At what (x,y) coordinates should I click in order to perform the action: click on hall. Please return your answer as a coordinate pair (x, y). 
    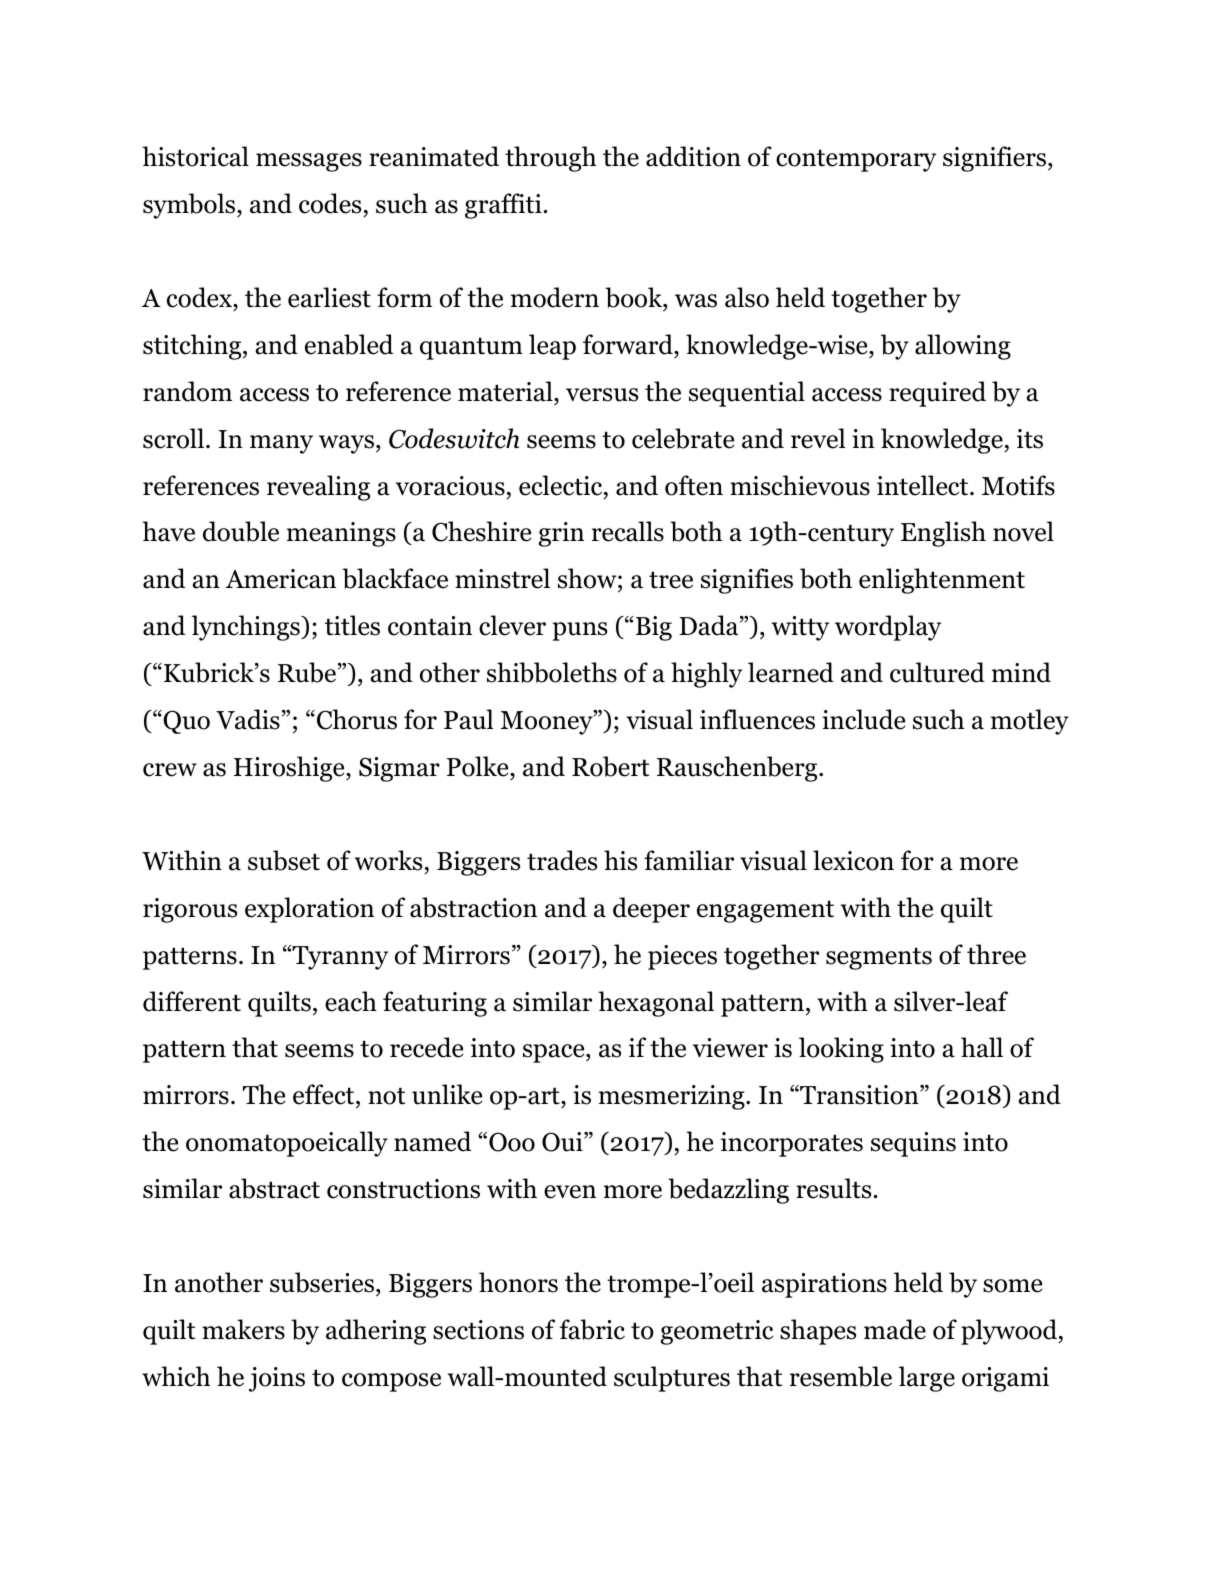
    Looking at the image, I should click on (982, 1047).
